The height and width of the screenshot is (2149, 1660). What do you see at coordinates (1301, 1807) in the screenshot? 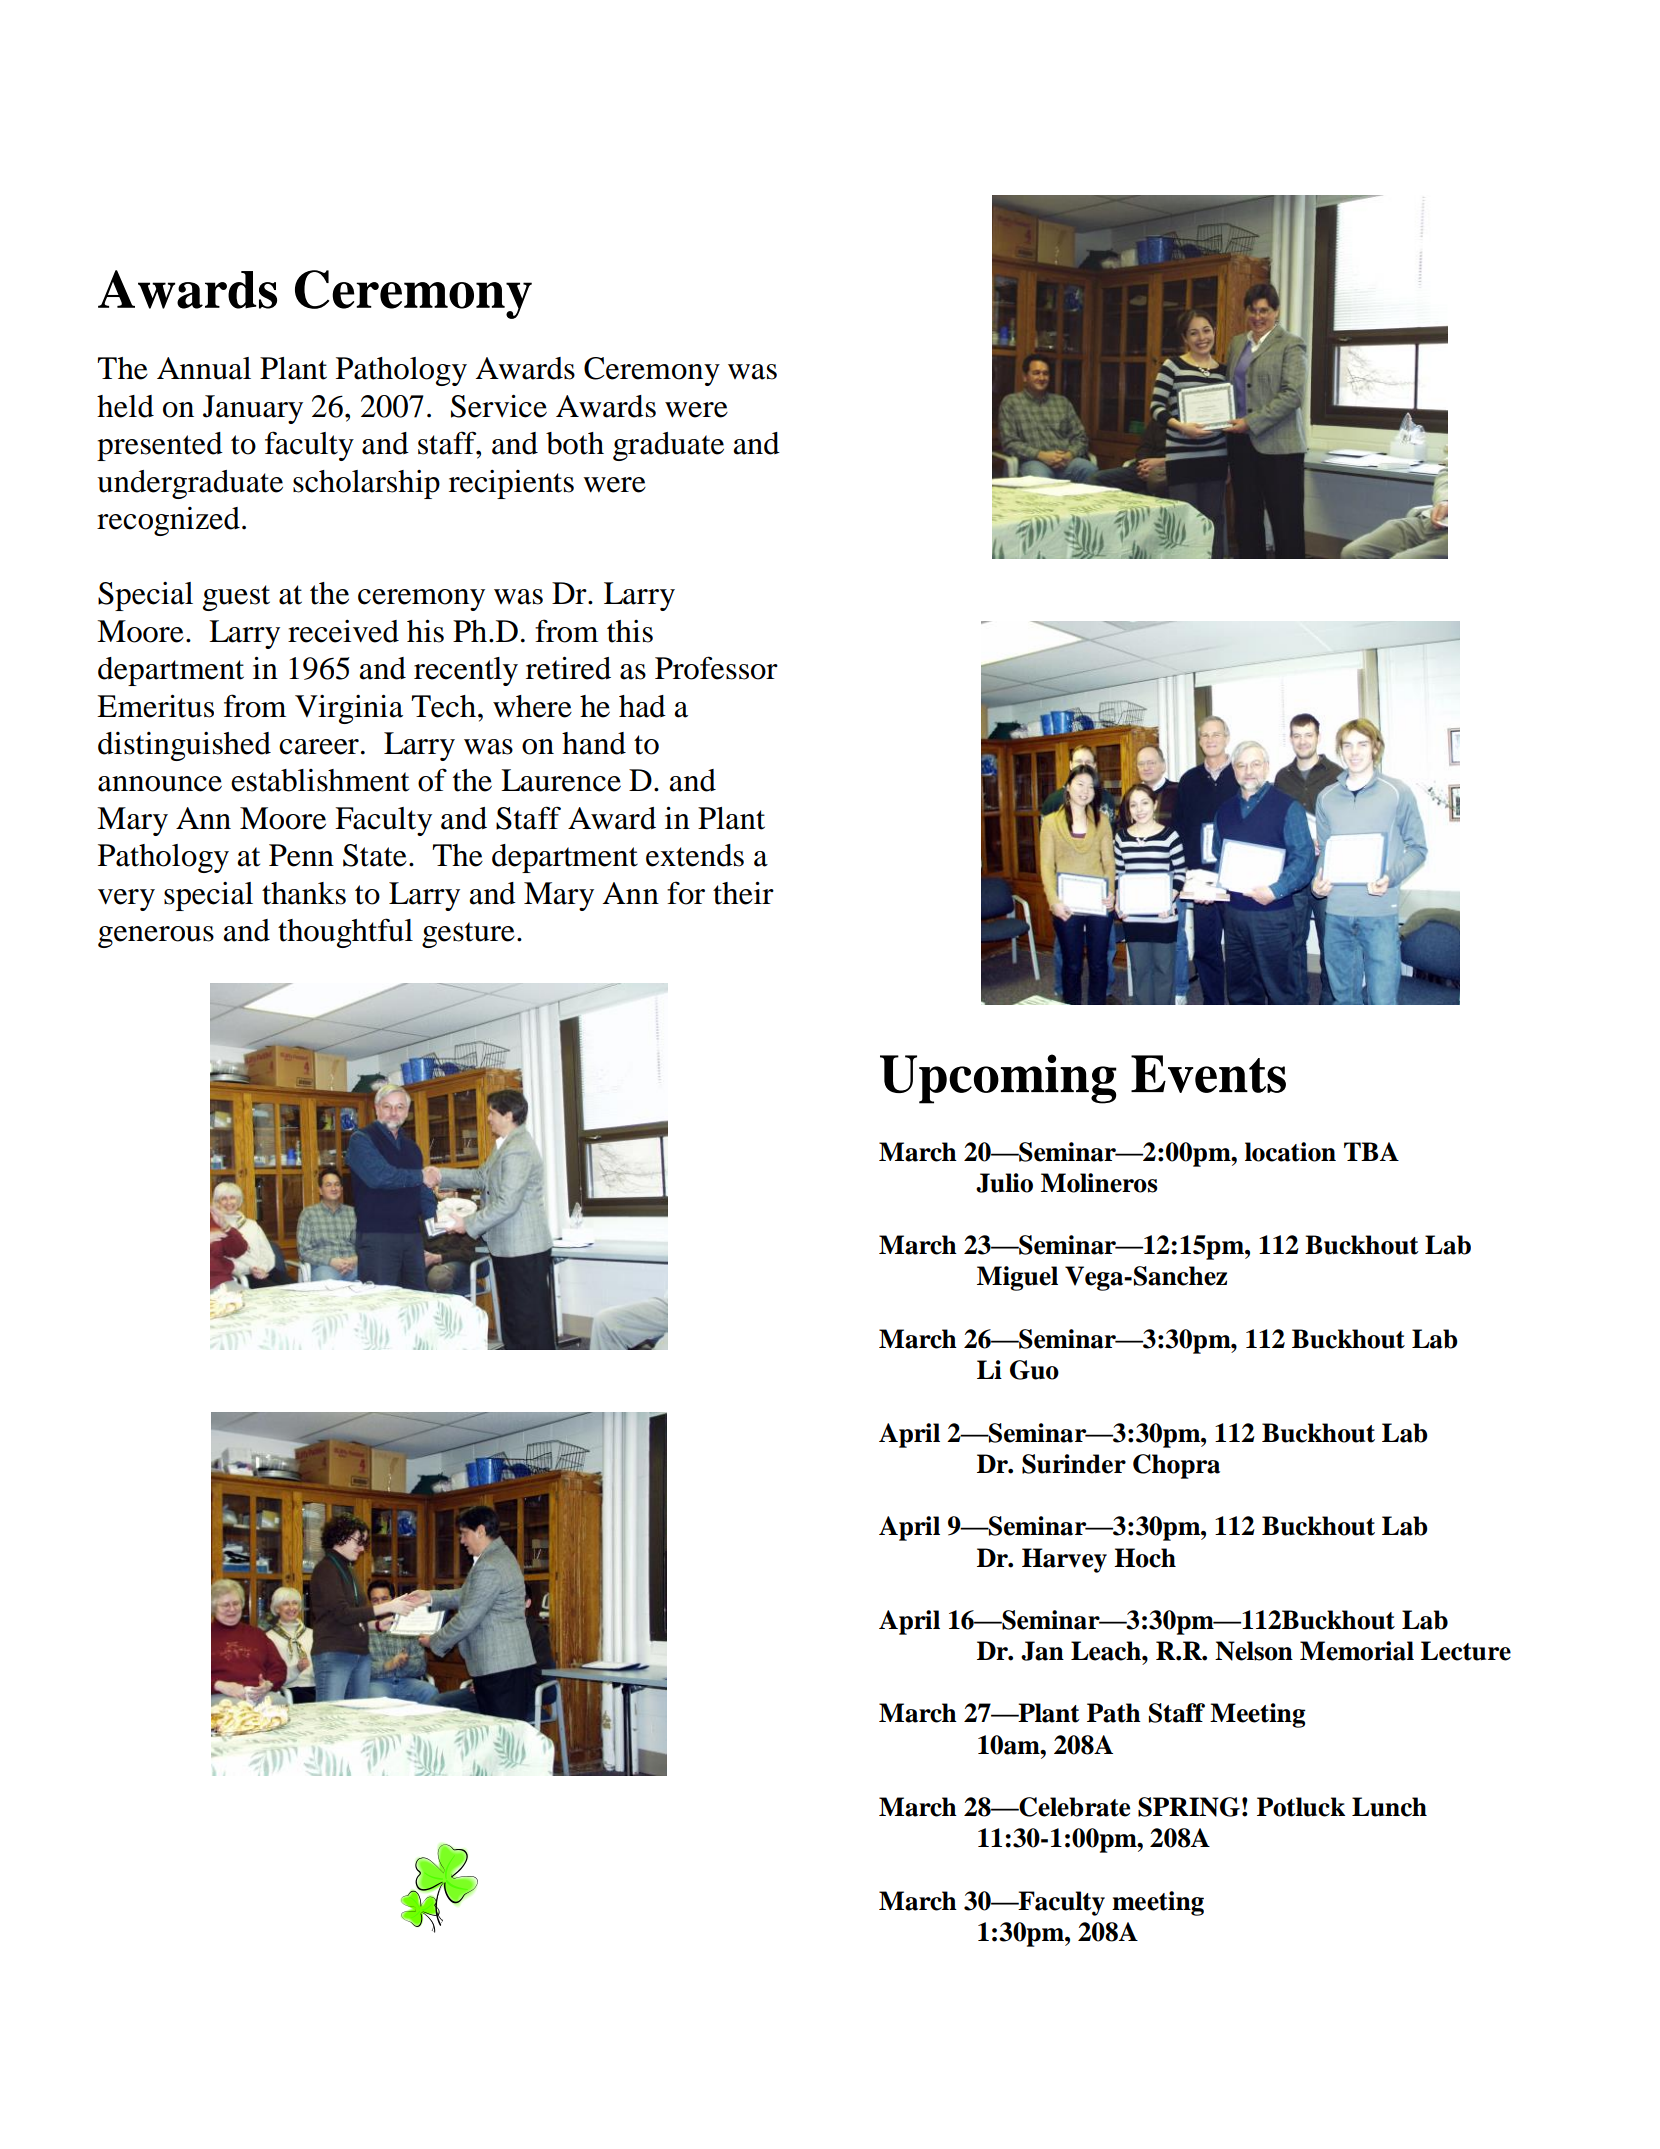
I see `Potluck` at bounding box center [1301, 1807].
